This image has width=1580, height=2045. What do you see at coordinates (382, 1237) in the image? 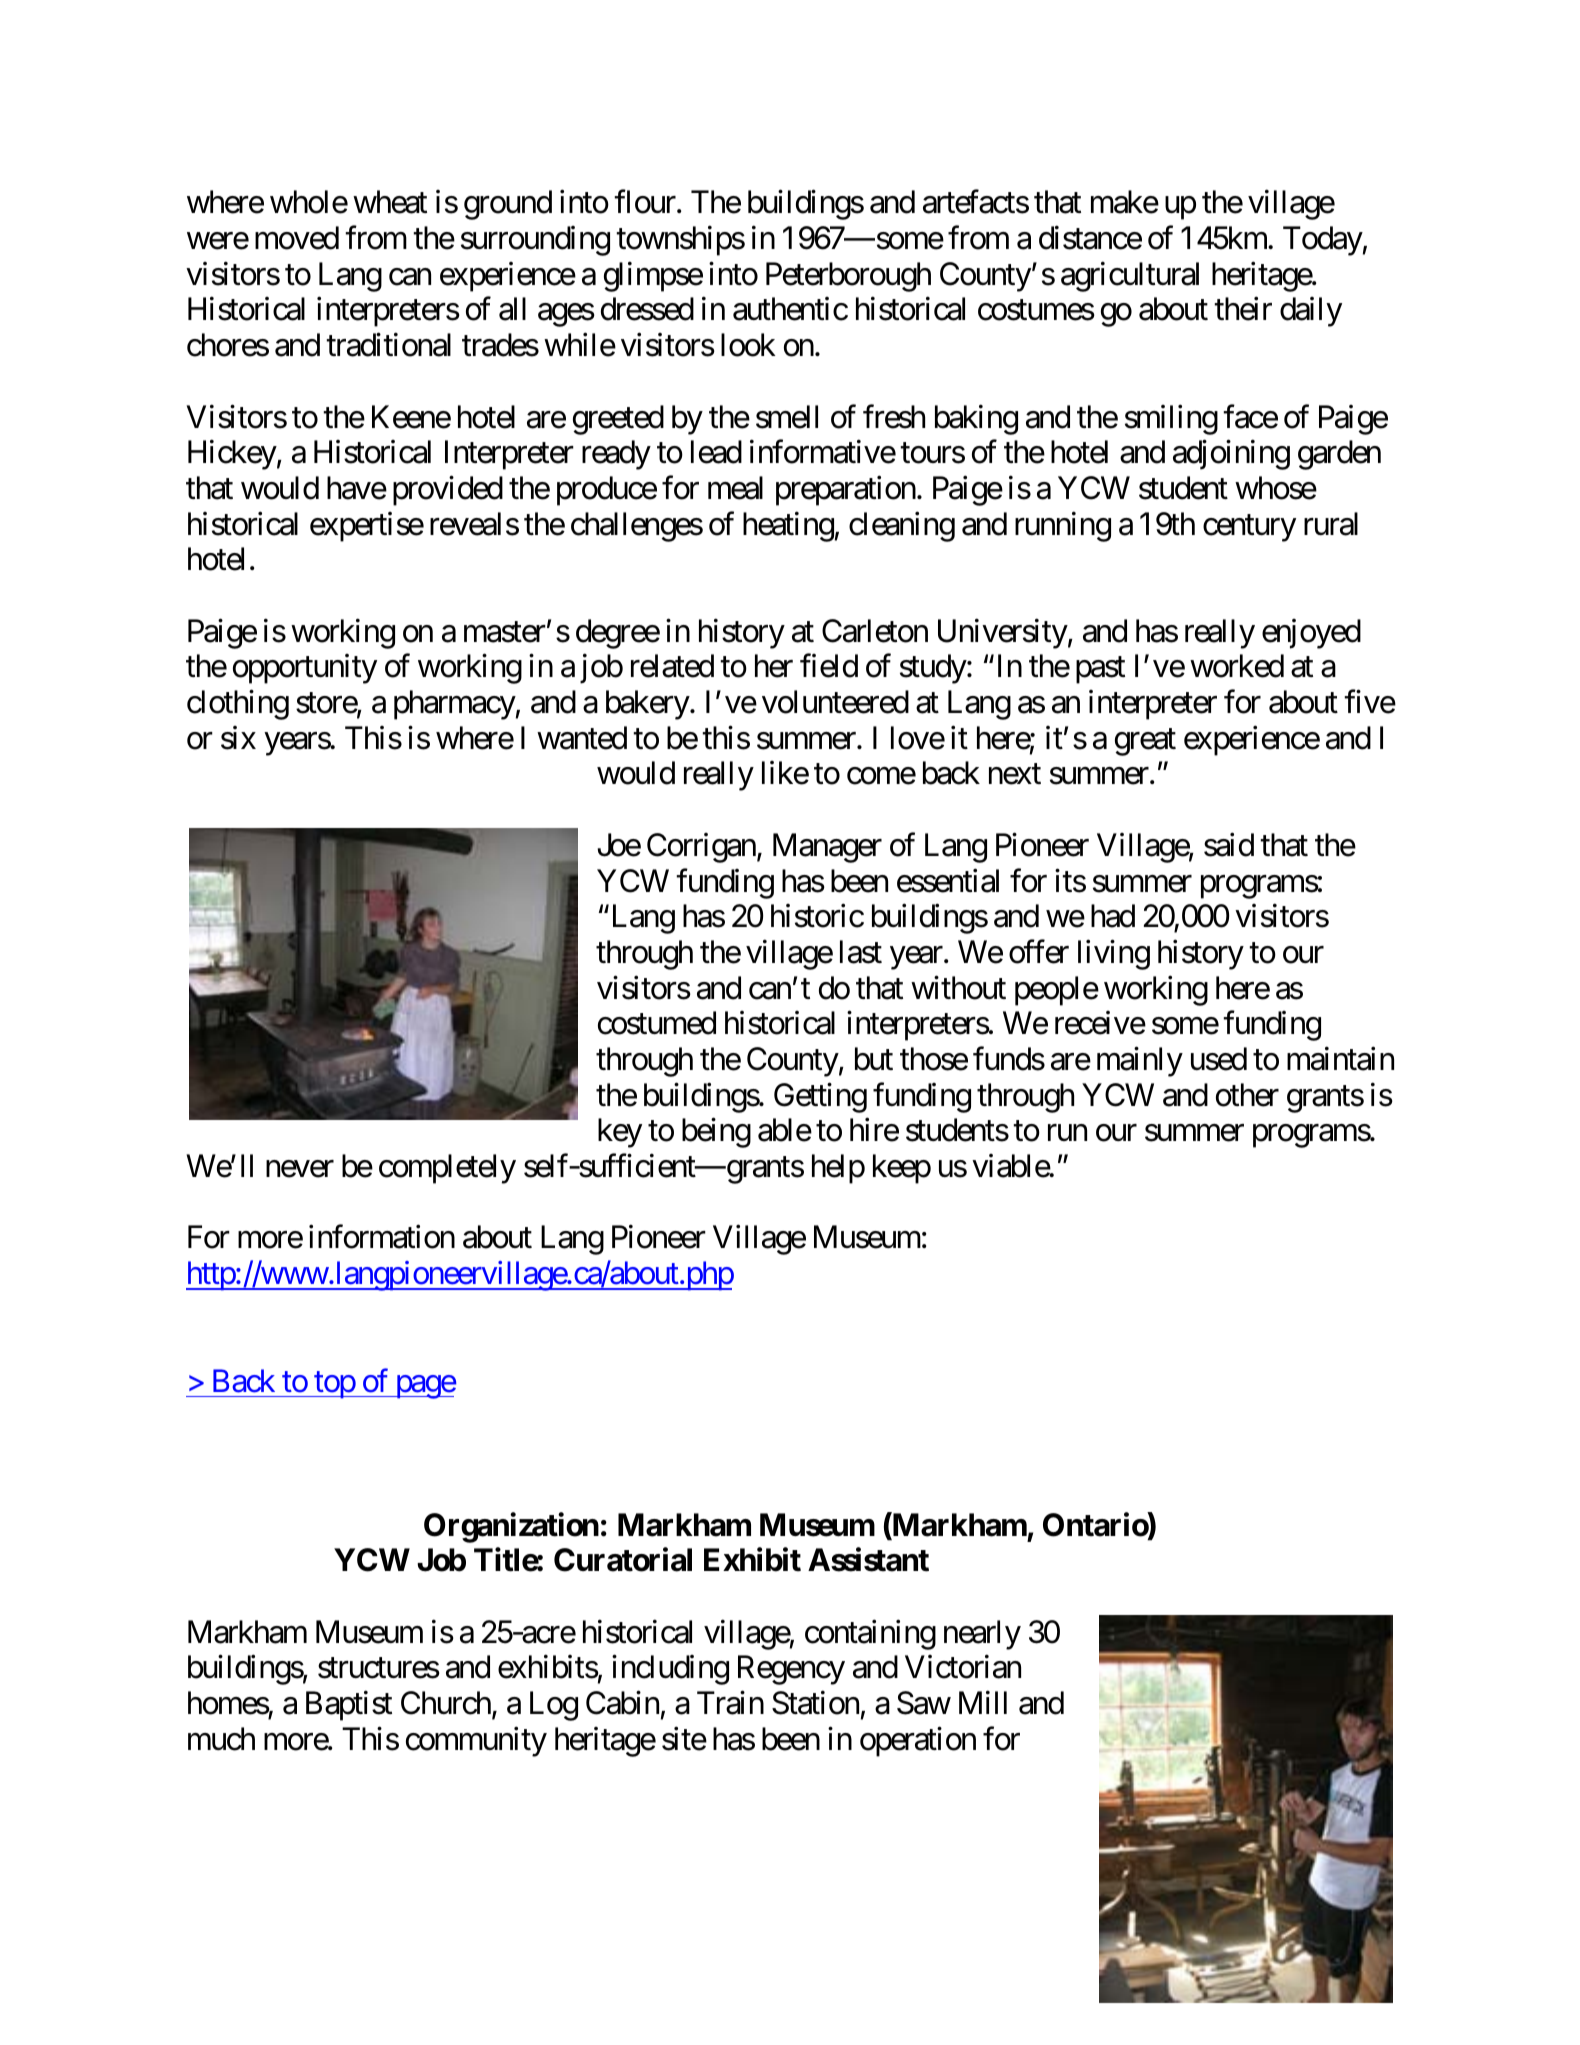
I see `information` at bounding box center [382, 1237].
